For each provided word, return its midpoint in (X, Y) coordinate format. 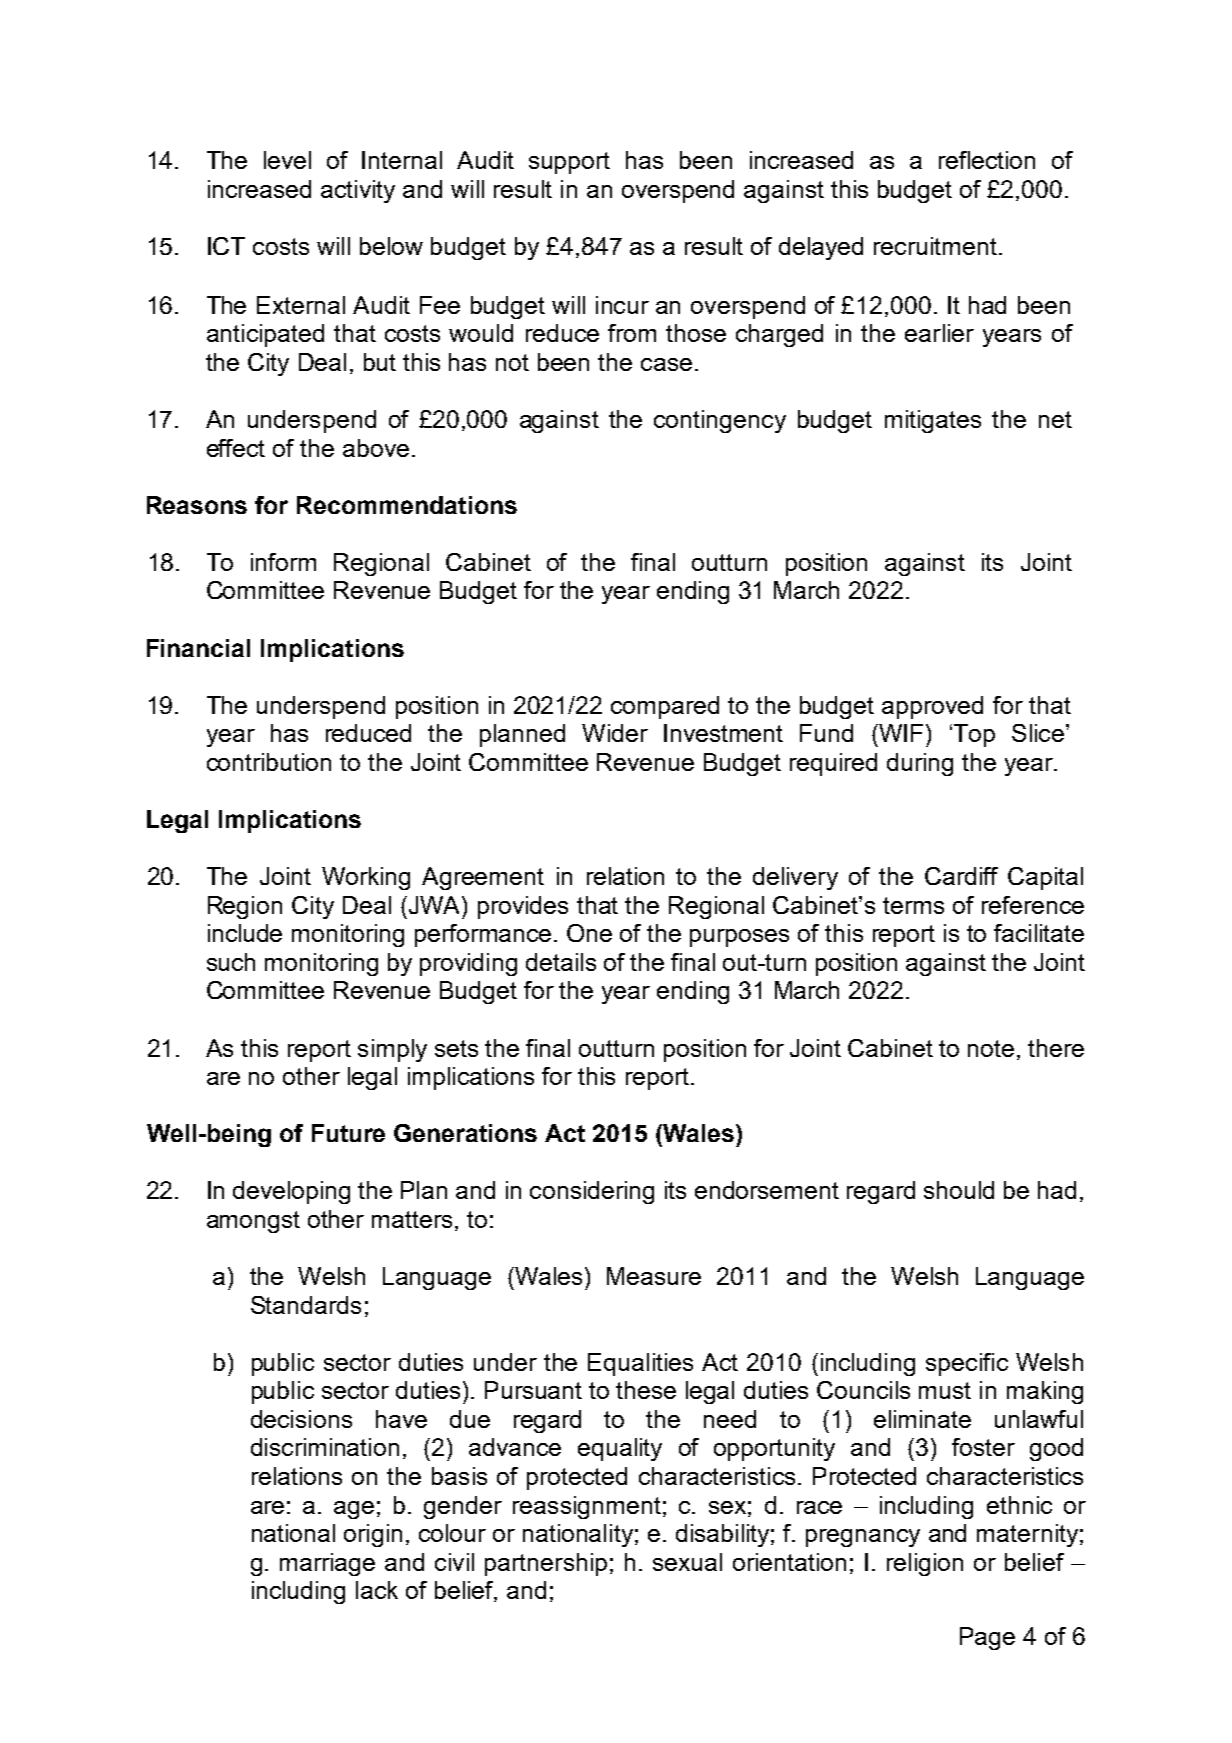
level (287, 160)
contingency (720, 421)
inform (283, 562)
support (569, 163)
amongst (253, 1222)
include (245, 933)
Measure (654, 1276)
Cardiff (961, 876)
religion (925, 1564)
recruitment (935, 246)
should (959, 1190)
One (589, 933)
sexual (687, 1562)
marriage (327, 1564)
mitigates (933, 421)
